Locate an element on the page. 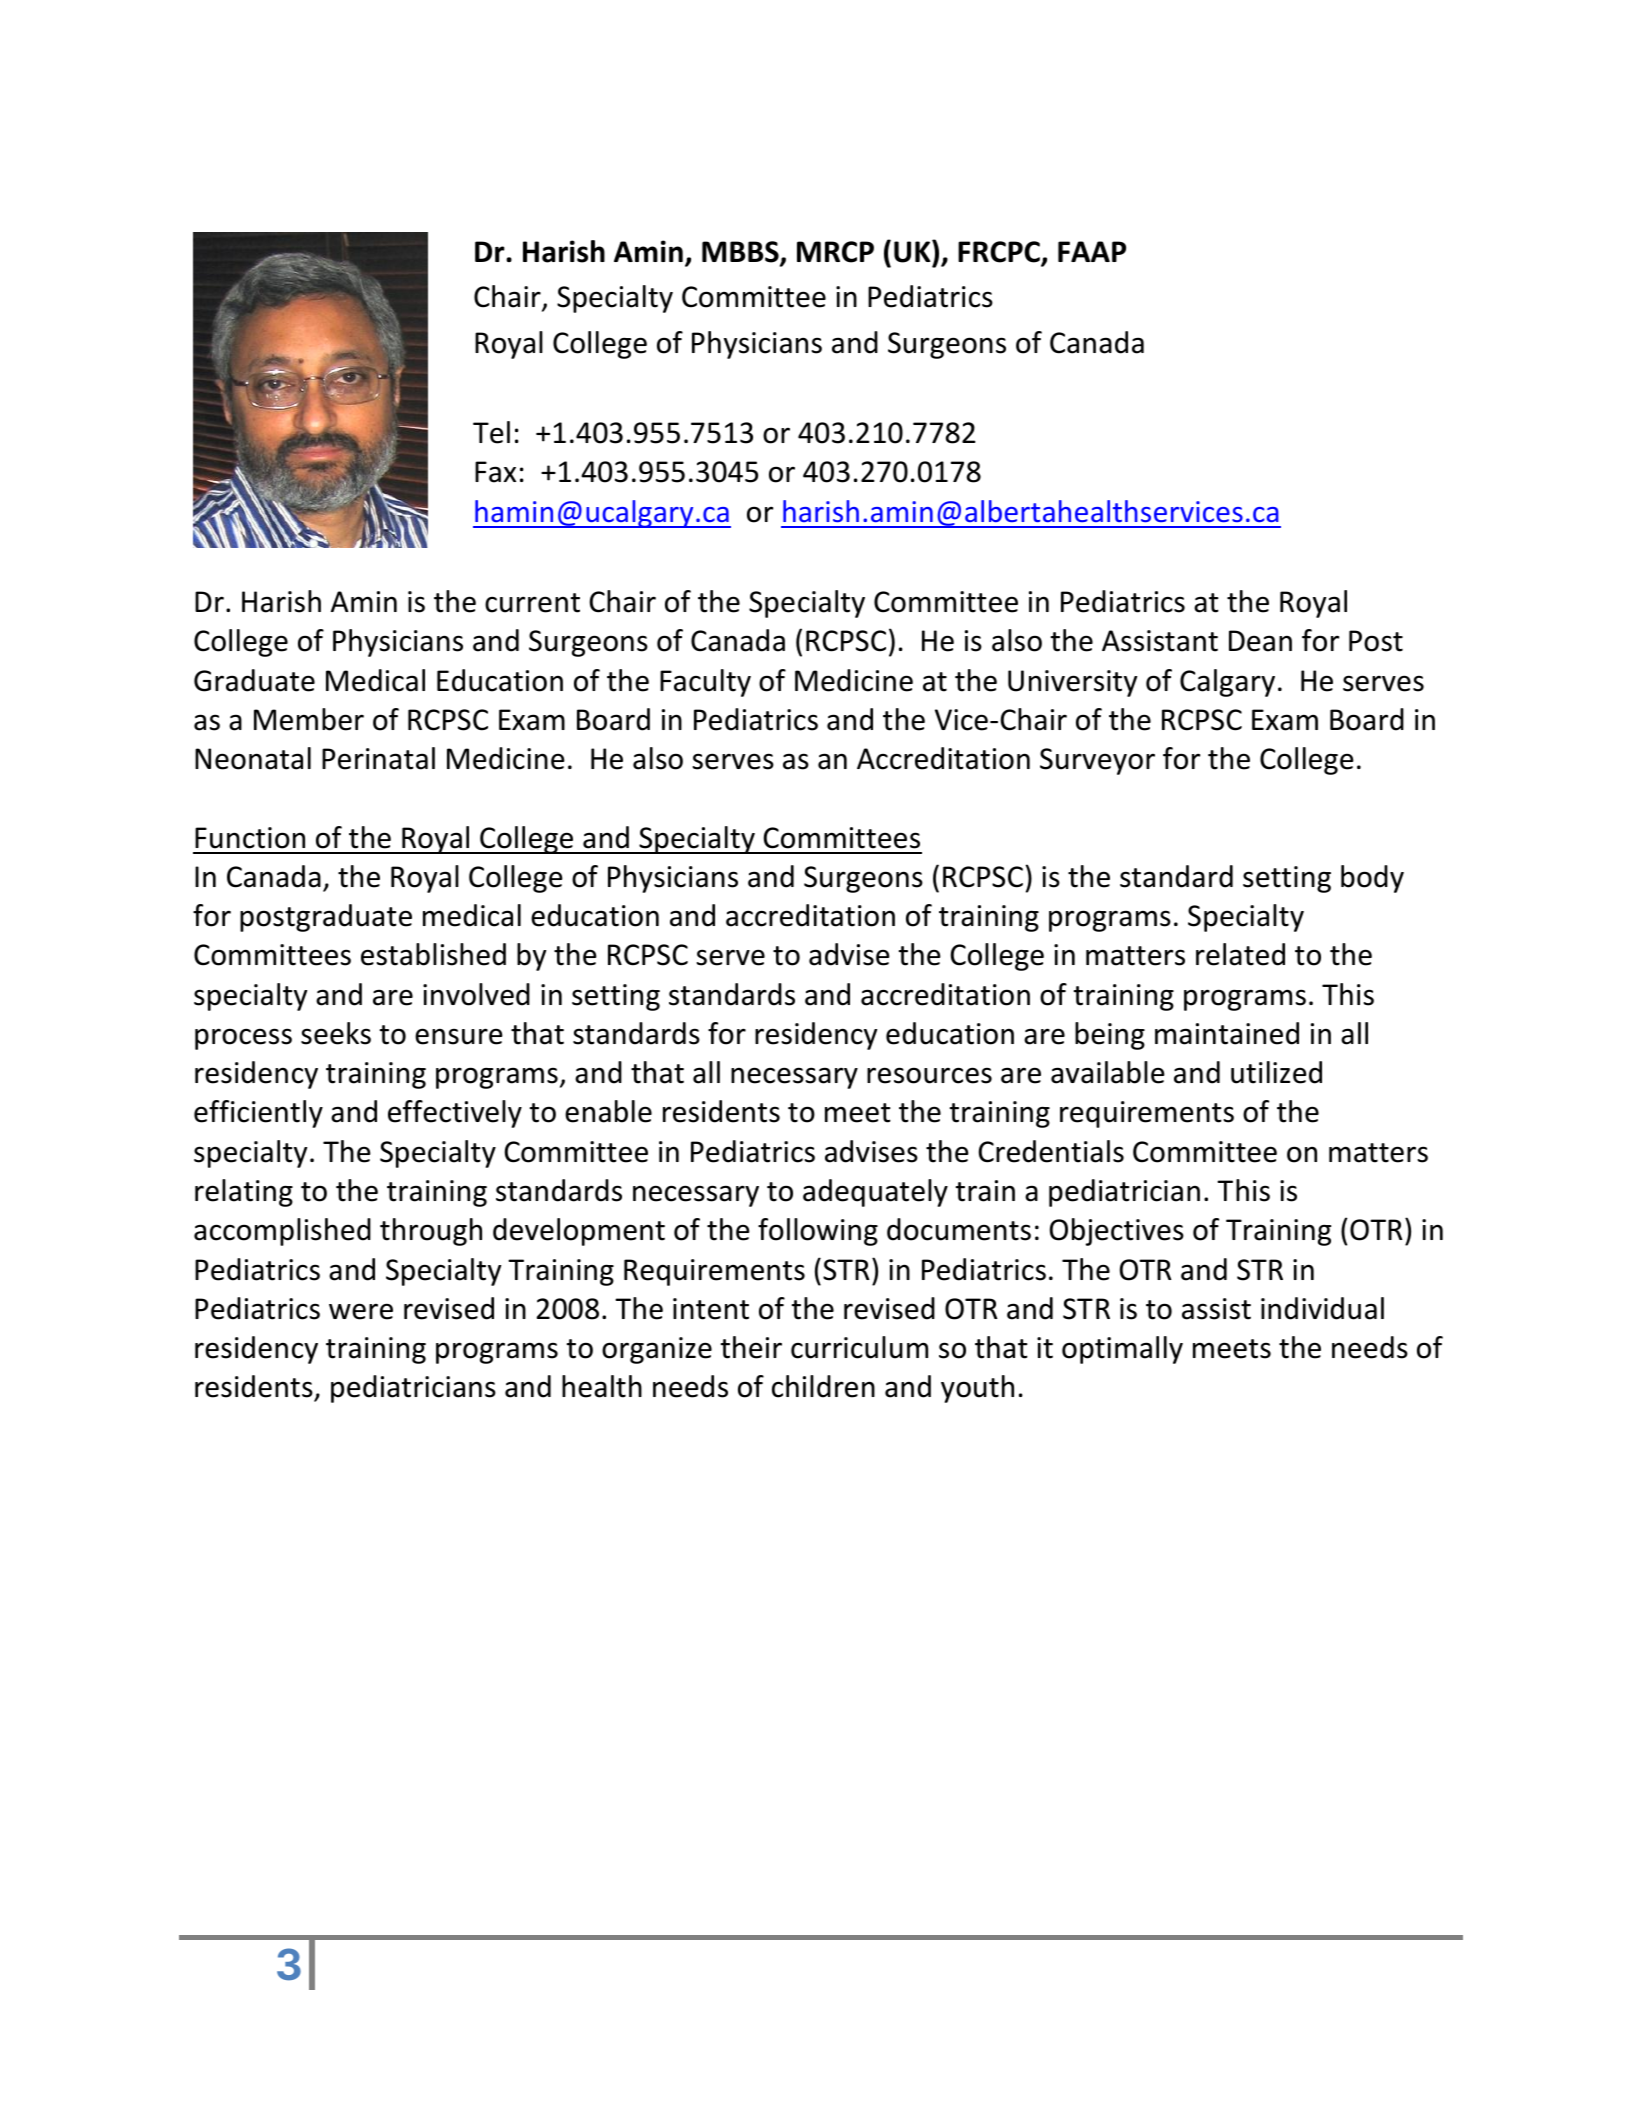  MBBS is located at coordinates (741, 253).
